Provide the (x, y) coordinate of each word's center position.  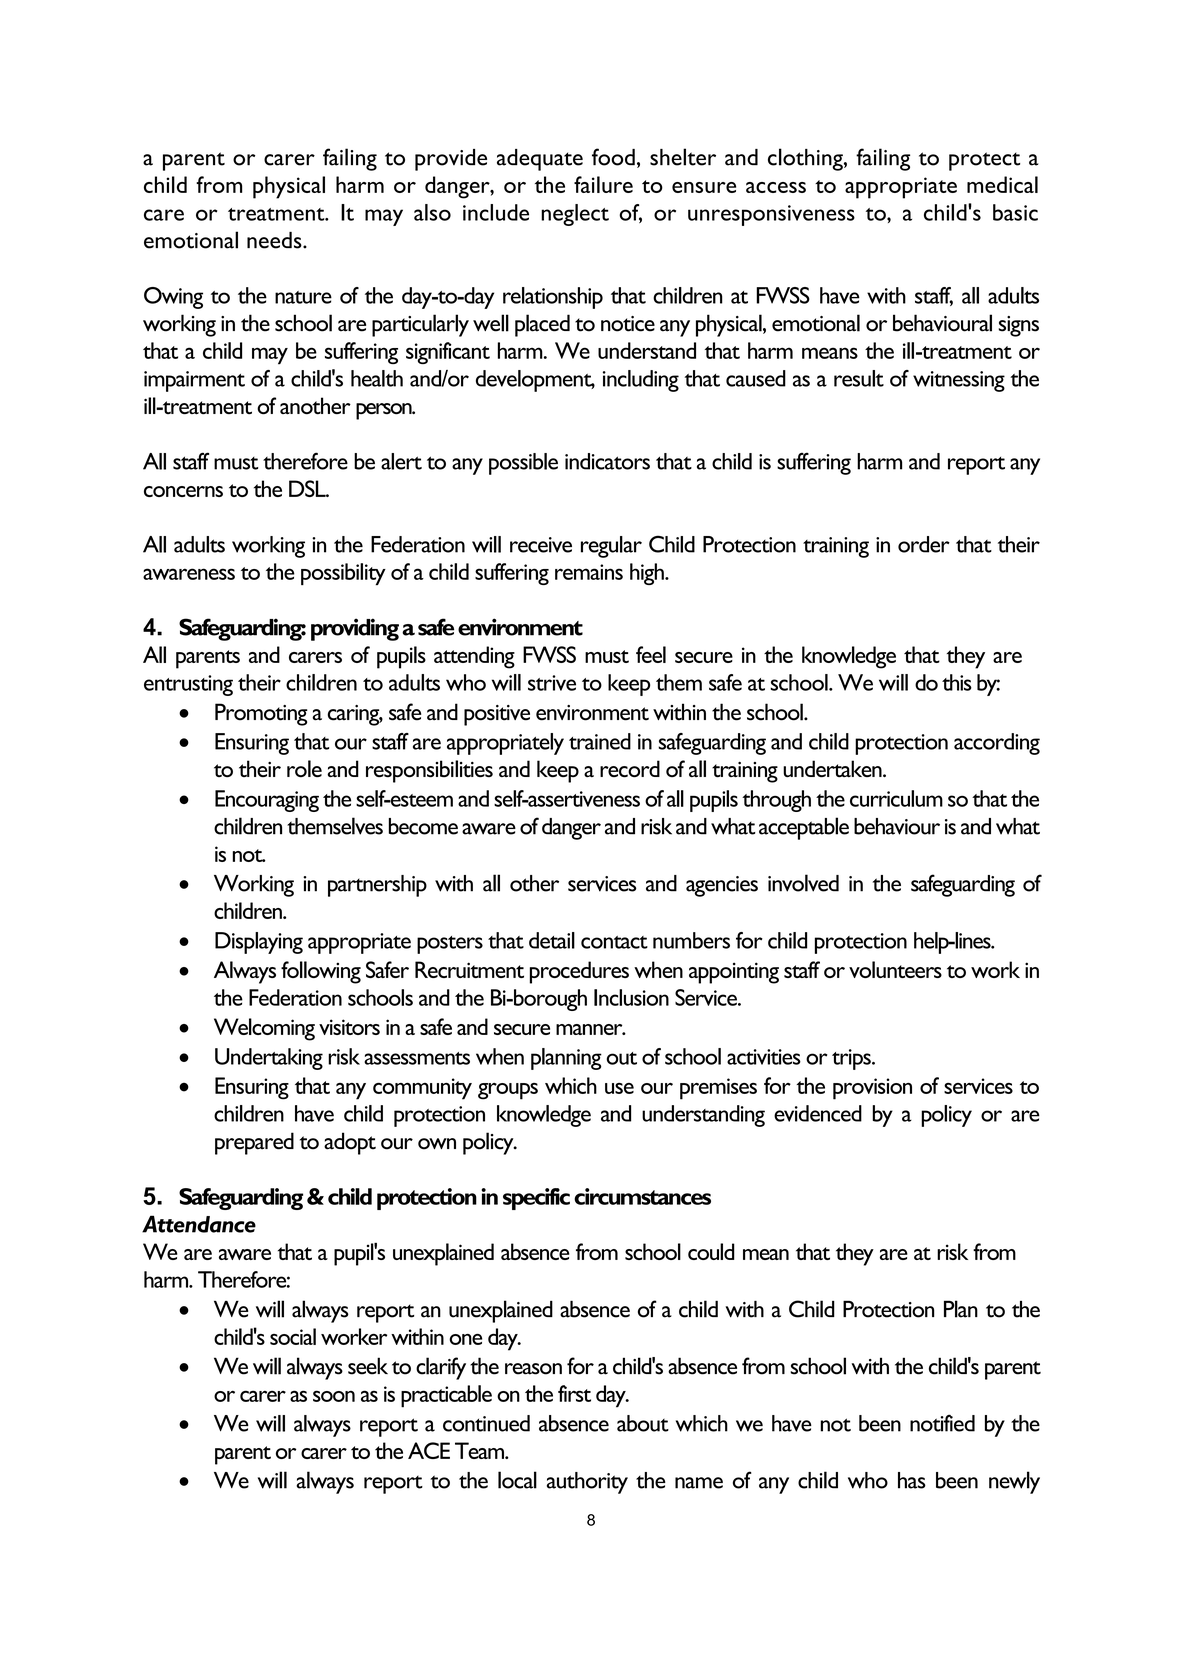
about (643, 1423)
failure (603, 184)
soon (334, 1396)
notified (942, 1423)
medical (1002, 184)
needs (275, 240)
